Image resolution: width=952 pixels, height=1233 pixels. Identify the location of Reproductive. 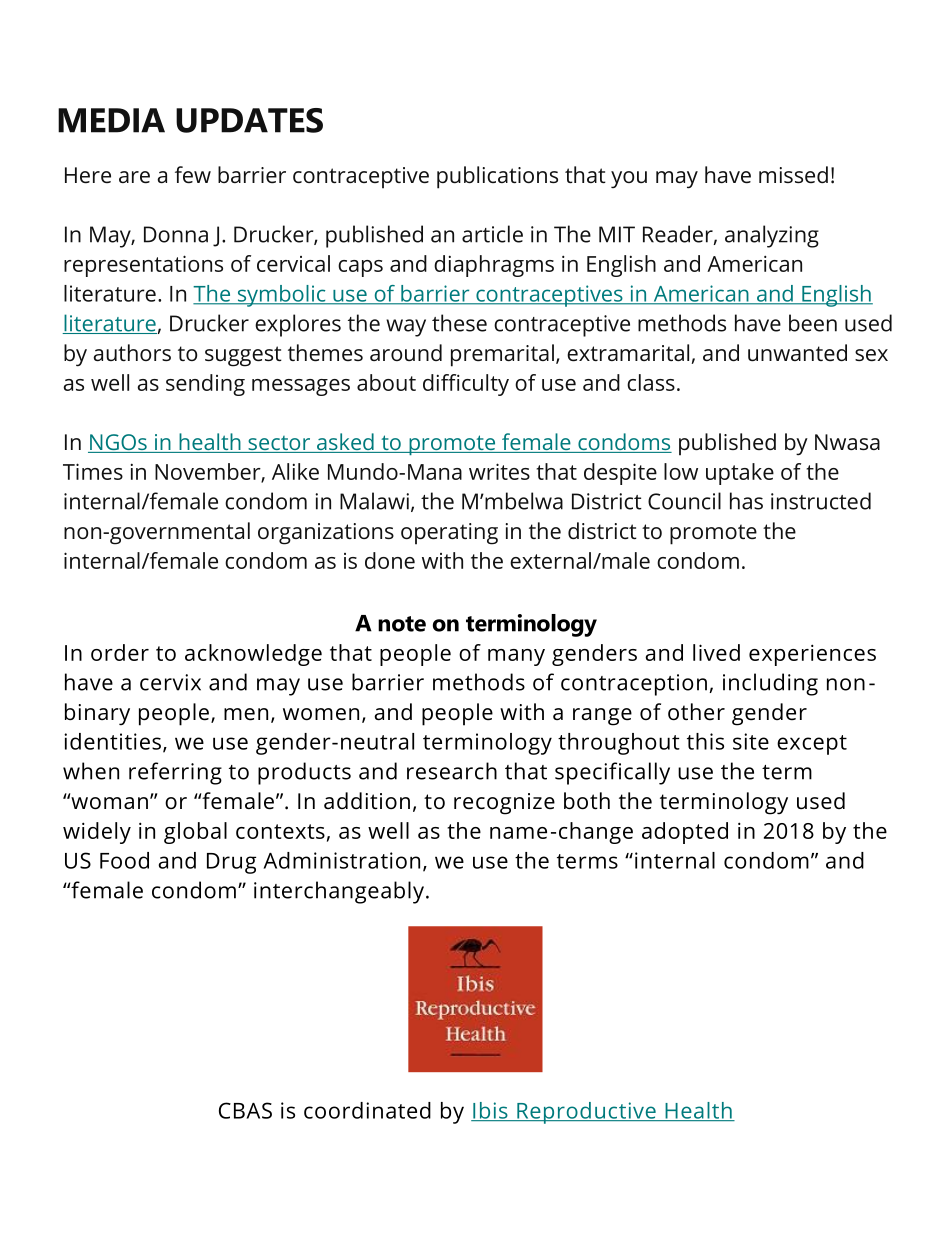
(586, 1113).
